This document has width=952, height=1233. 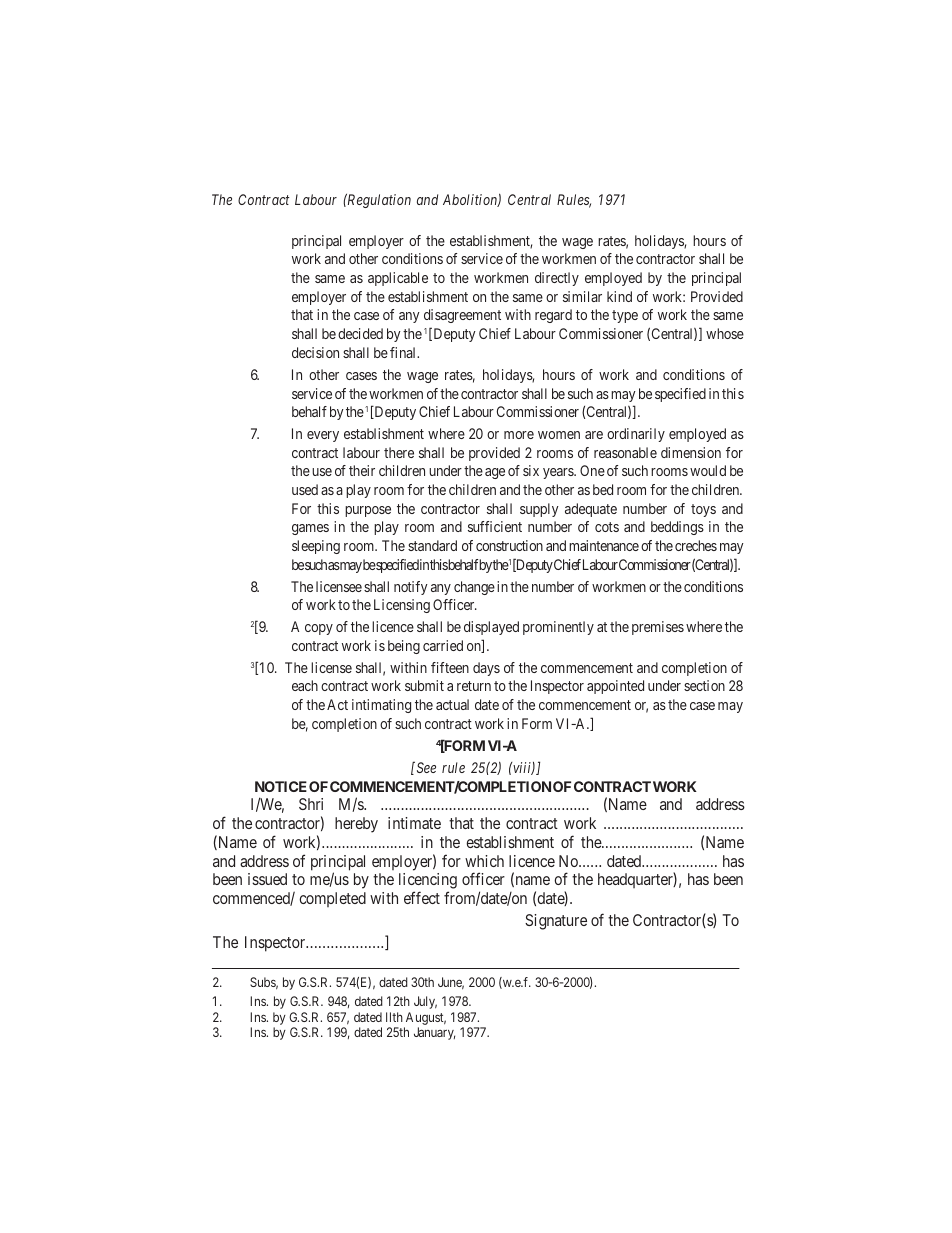 I want to click on copy, so click(x=319, y=629).
